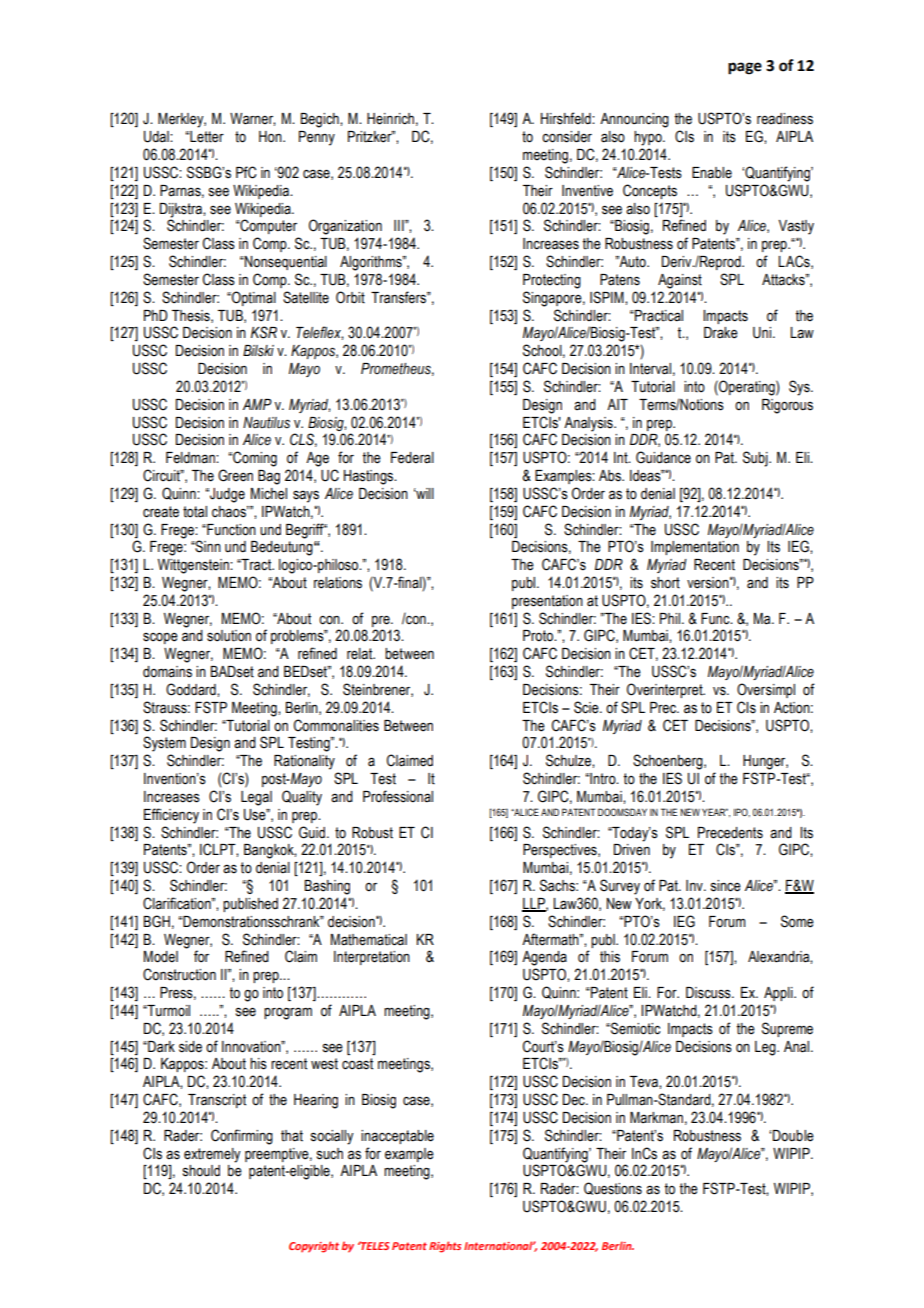 Image resolution: width=924 pixels, height=1308 pixels. Describe the element at coordinates (256, 798) in the document. I see `Legal` at that location.
